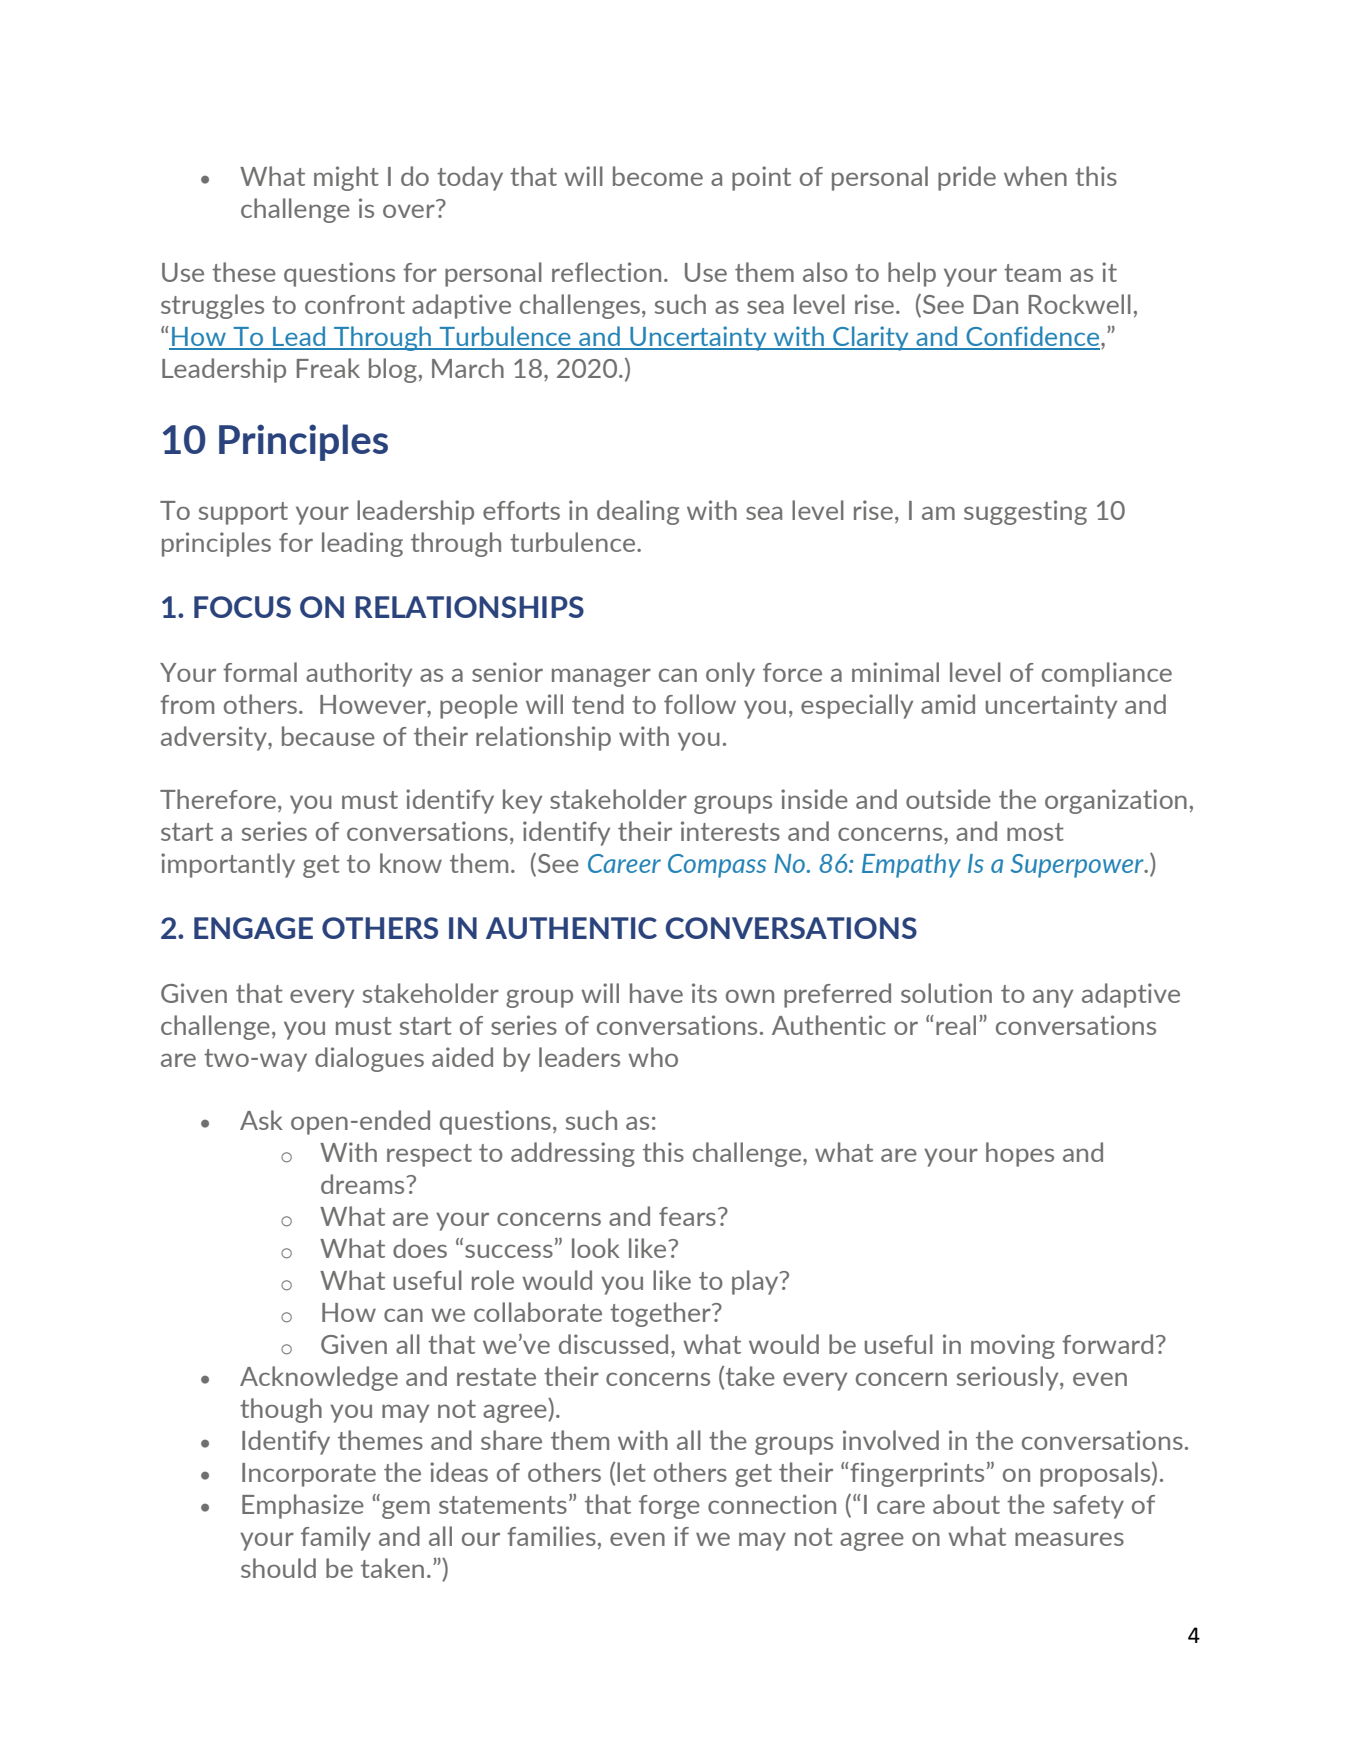 The height and width of the screenshot is (1760, 1360). I want to click on might, so click(346, 178).
